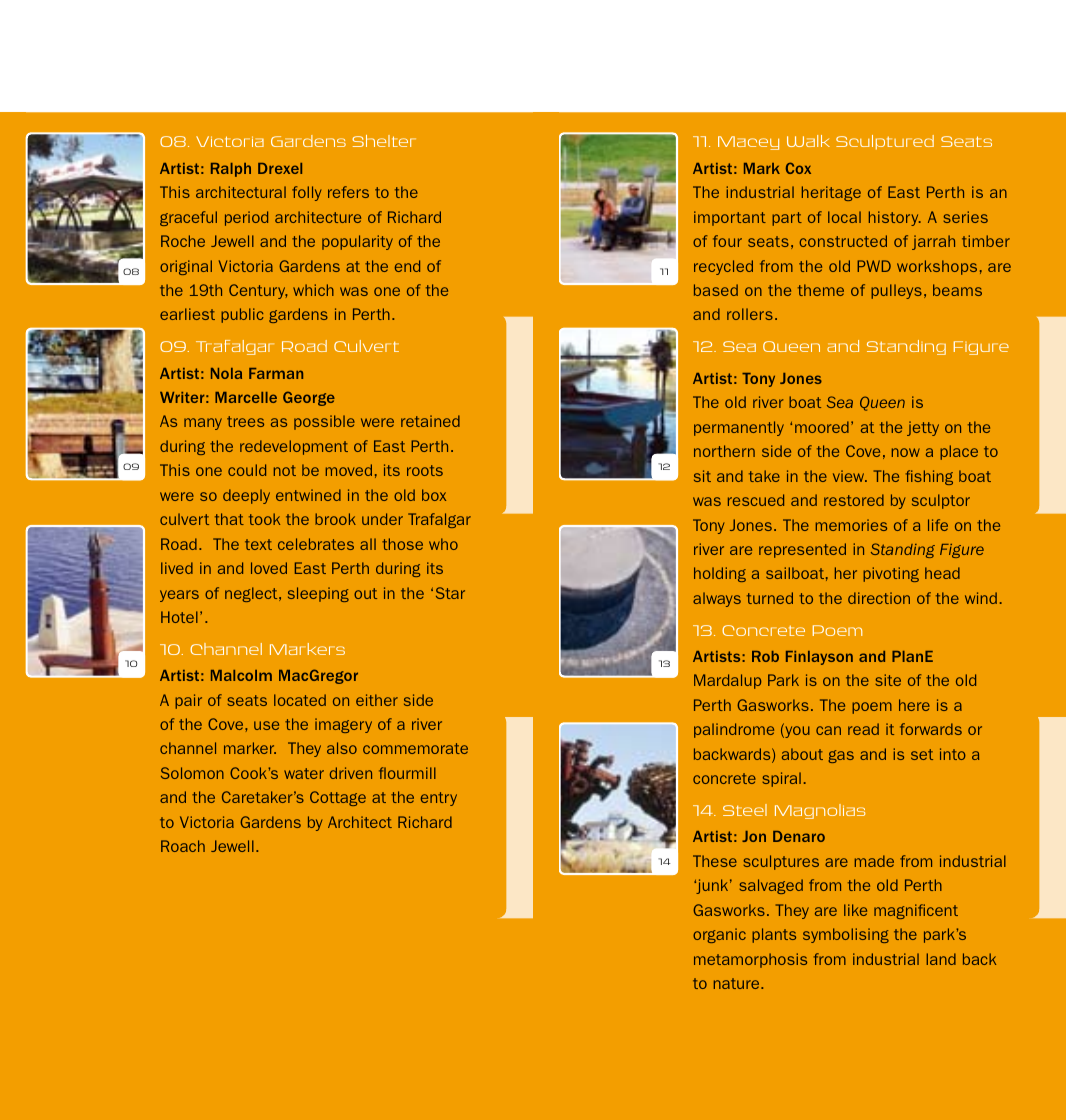 Image resolution: width=1066 pixels, height=1120 pixels. Describe the element at coordinates (280, 168) in the screenshot. I see `Drexel` at that location.
